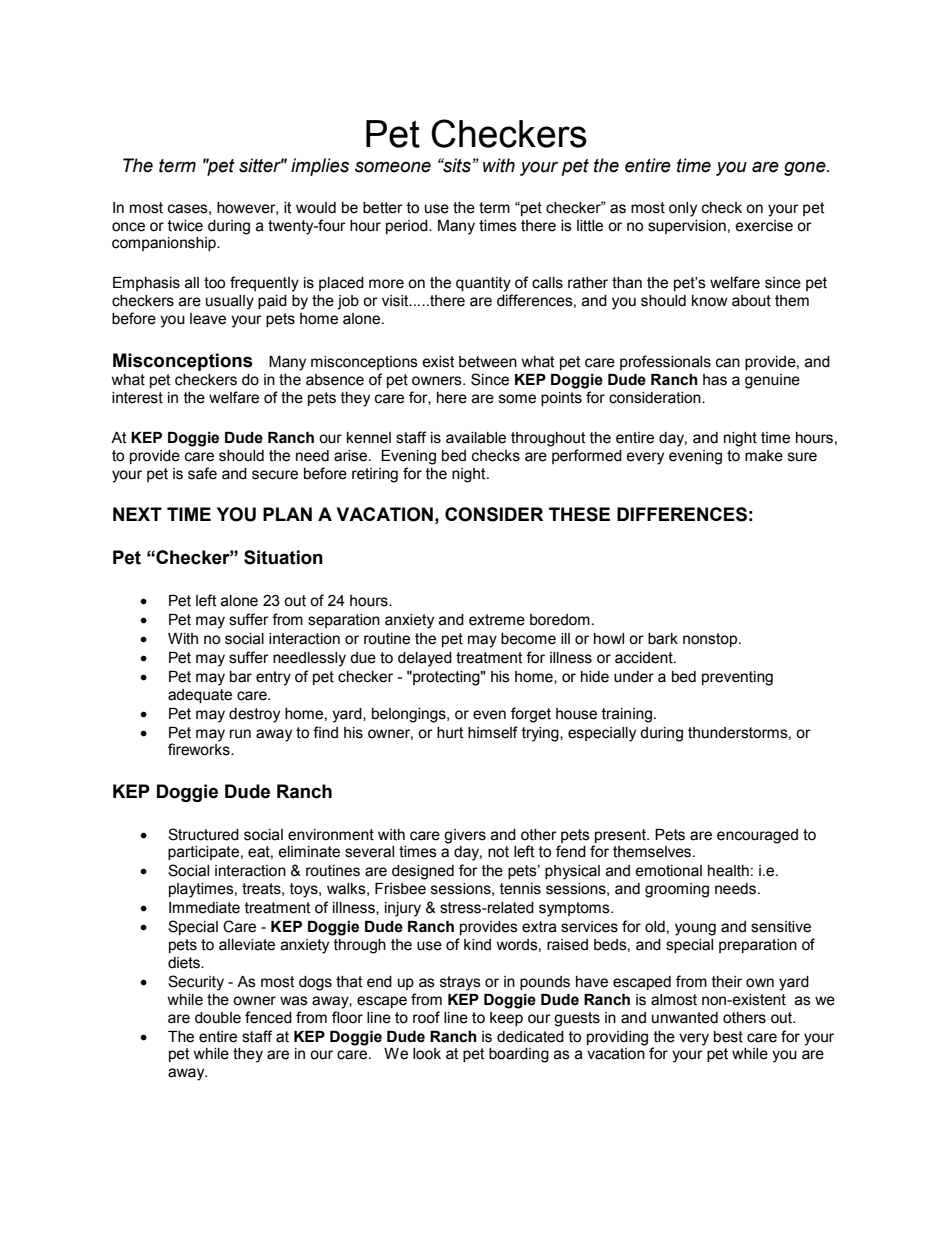 This document has width=952, height=1233. Describe the element at coordinates (506, 1019) in the document. I see `keep` at that location.
